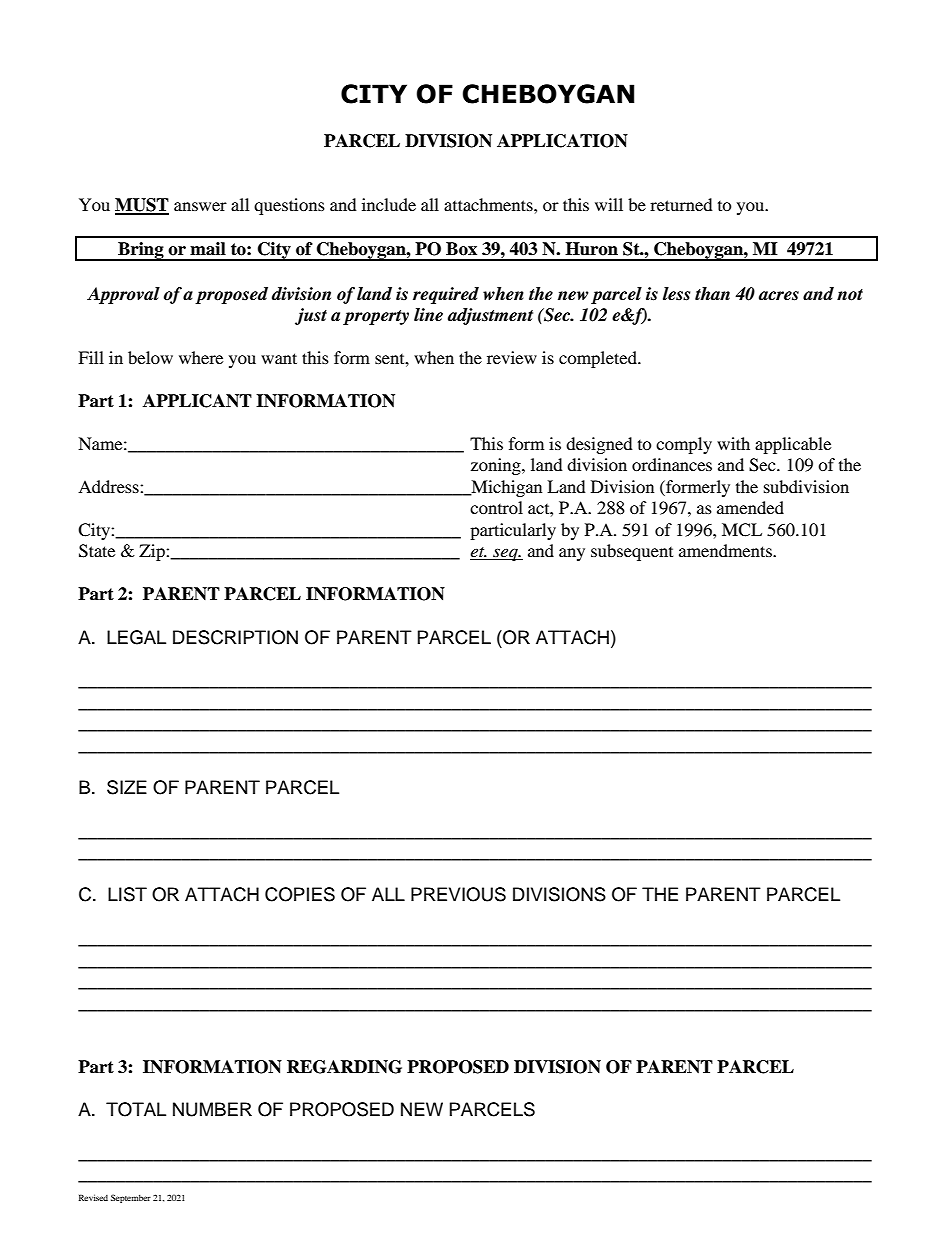 The height and width of the screenshot is (1233, 952). Describe the element at coordinates (572, 554) in the screenshot. I see `any` at that location.
